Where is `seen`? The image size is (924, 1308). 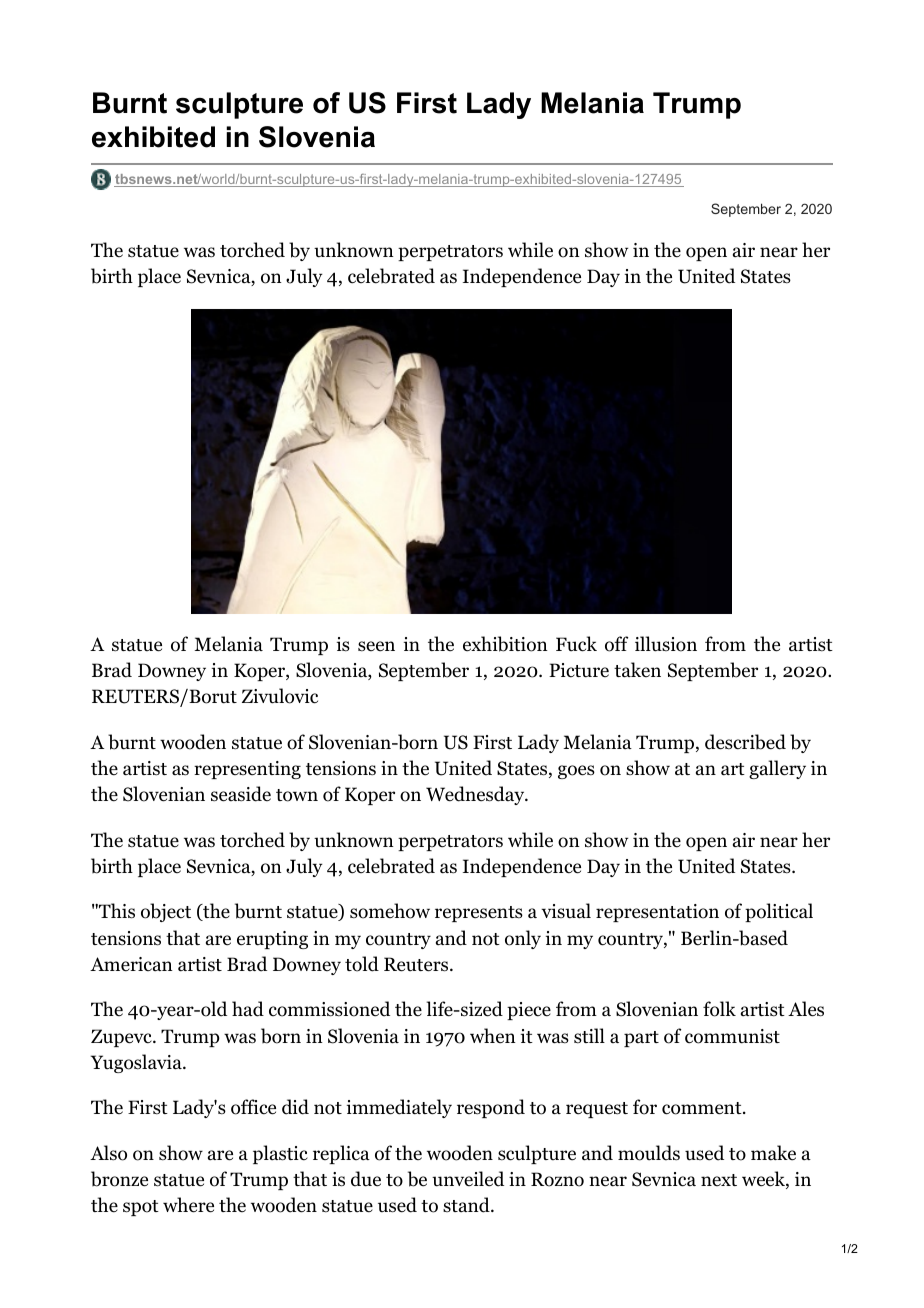
seen is located at coordinates (376, 646).
